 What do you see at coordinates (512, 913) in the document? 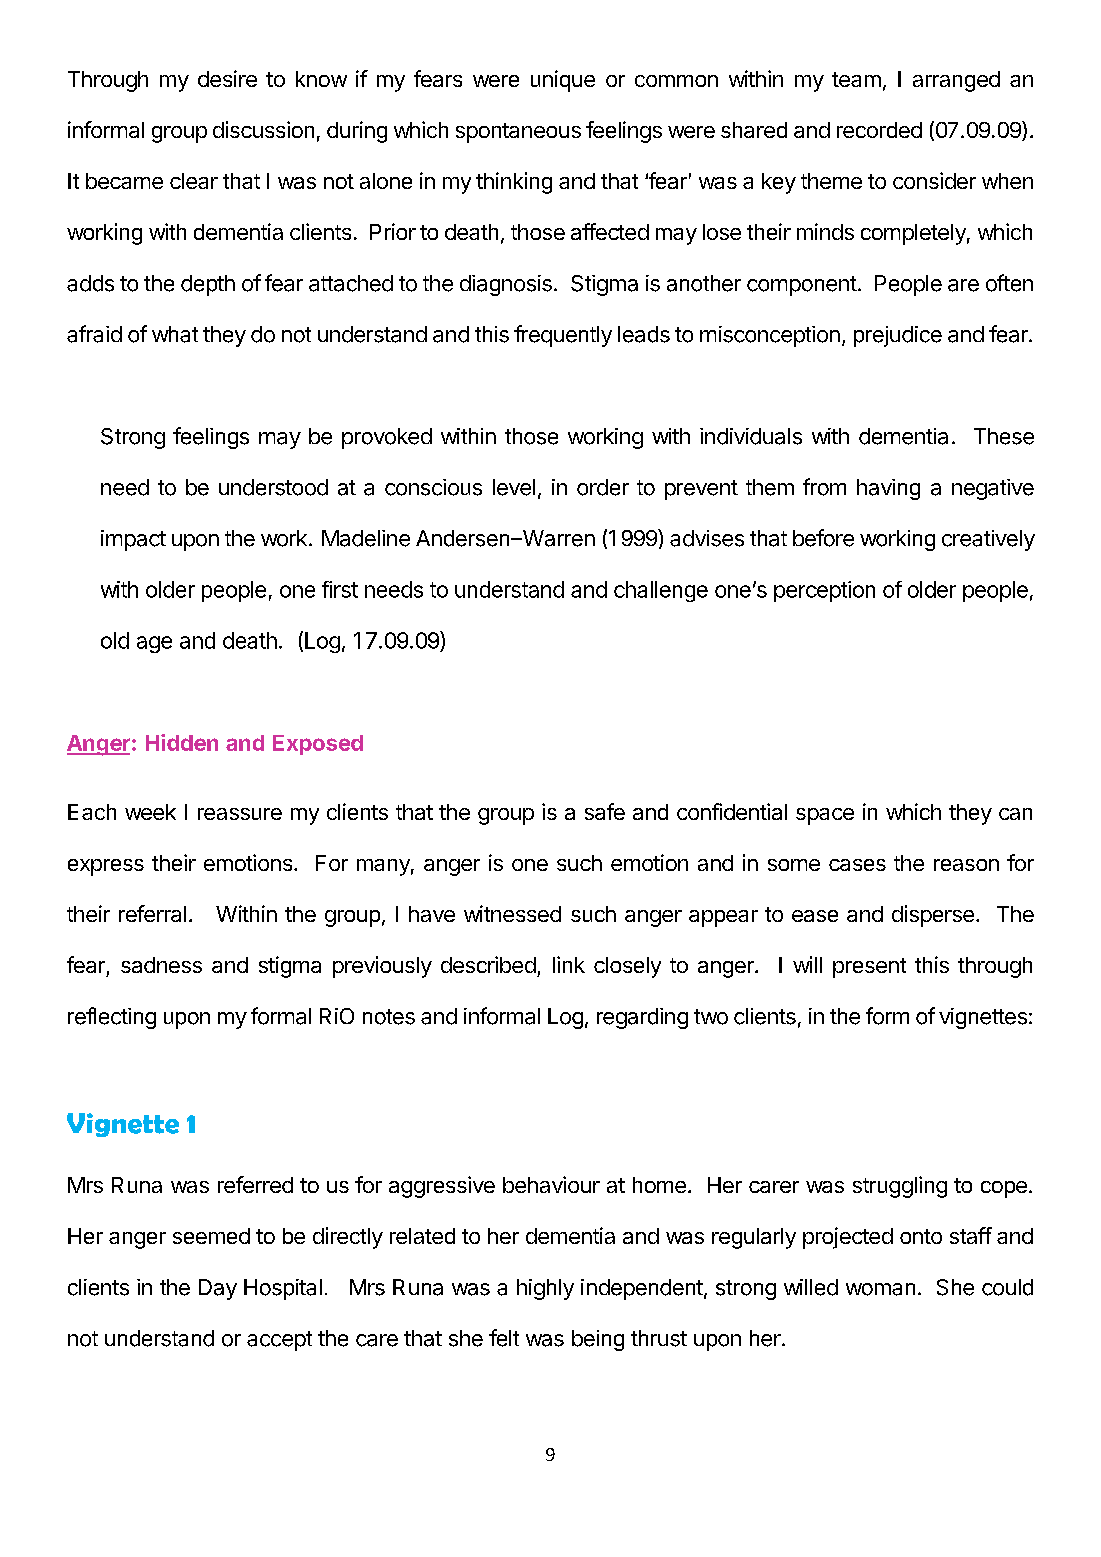
I see `witnessed` at bounding box center [512, 913].
